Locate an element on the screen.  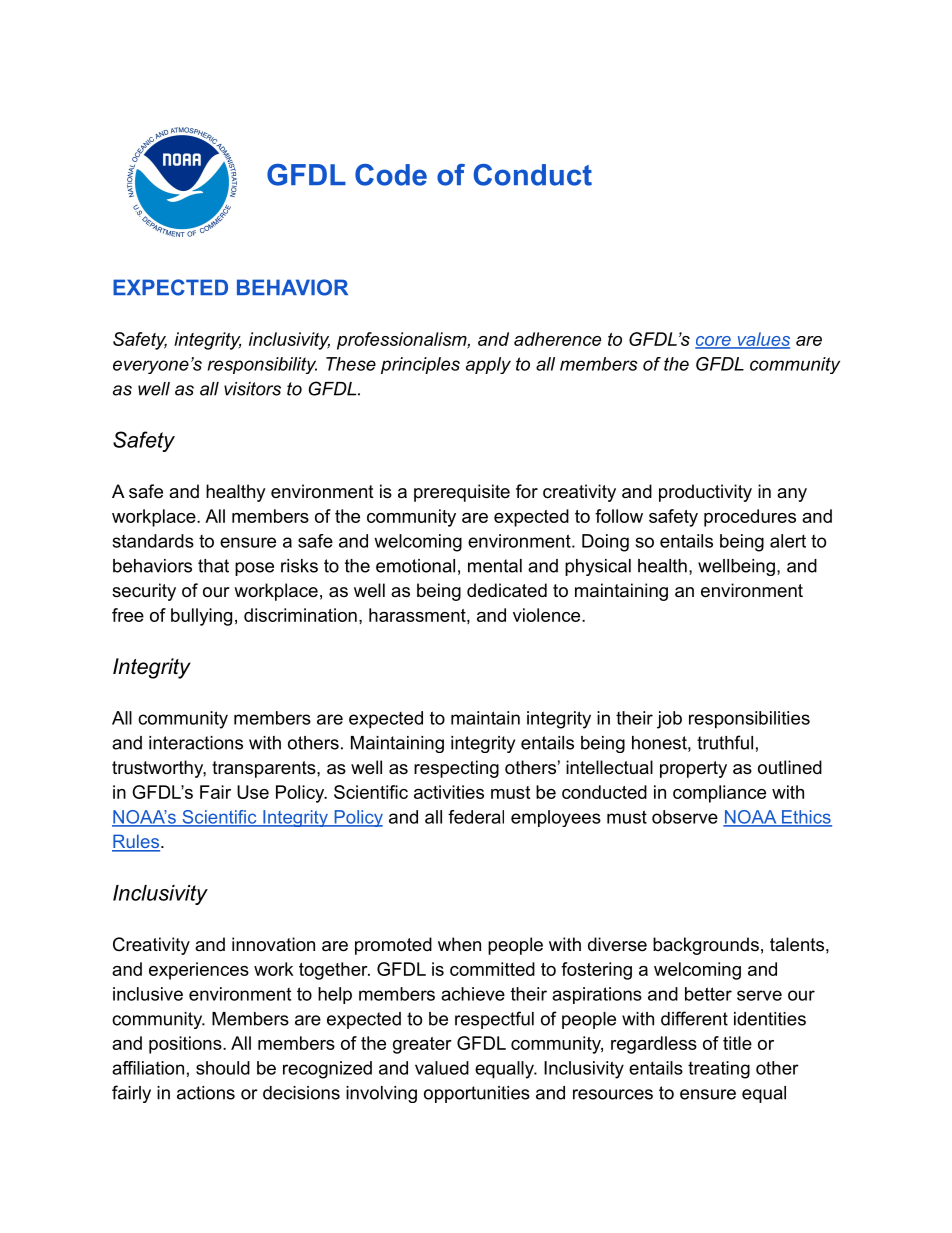
bullying is located at coordinates (201, 617).
